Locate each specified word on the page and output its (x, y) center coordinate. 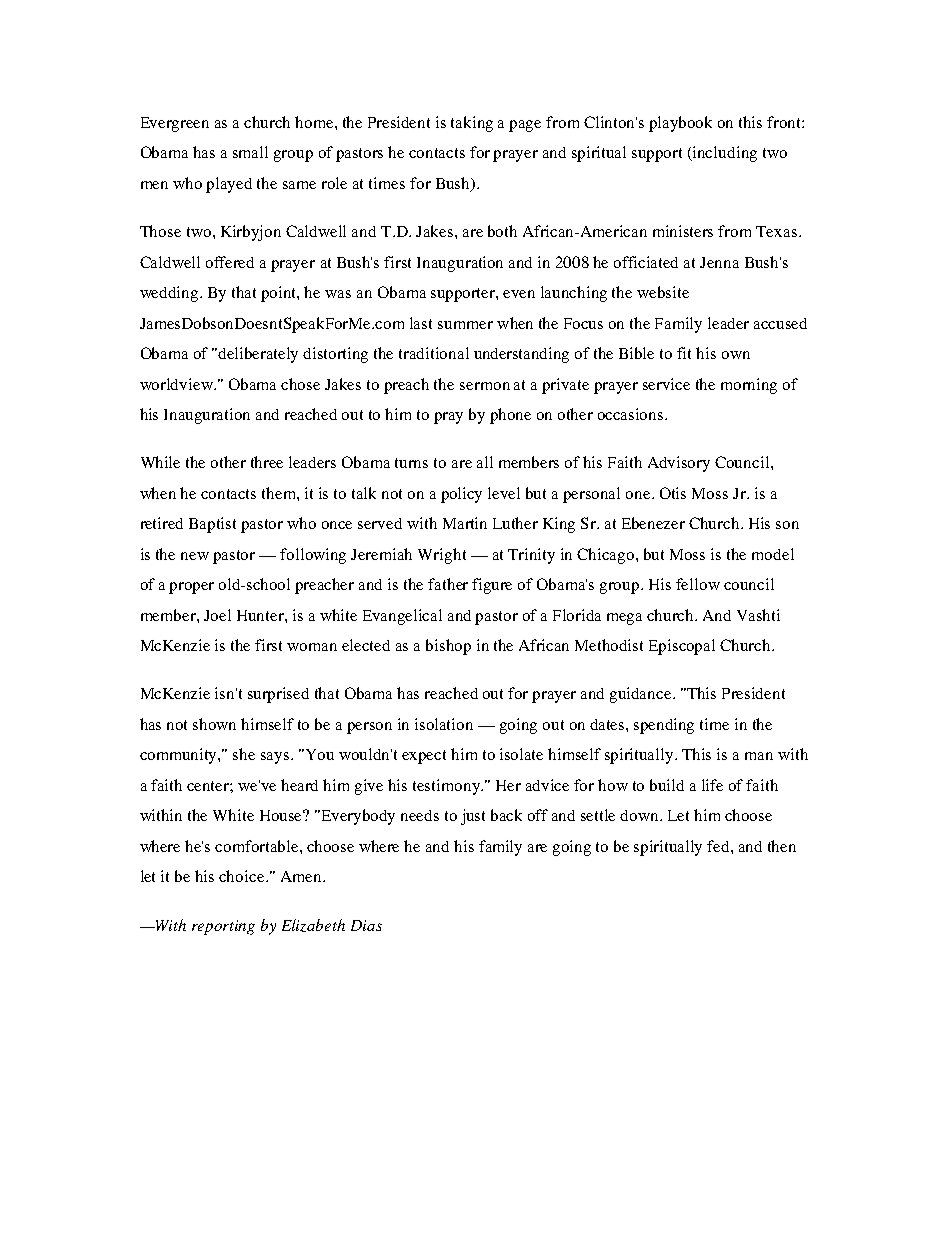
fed (719, 846)
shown (214, 724)
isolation (444, 724)
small (250, 152)
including (724, 154)
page (525, 126)
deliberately (258, 355)
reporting (223, 927)
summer (465, 325)
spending (664, 726)
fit (684, 353)
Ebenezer (653, 523)
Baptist (212, 525)
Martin (465, 523)
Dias (366, 925)
